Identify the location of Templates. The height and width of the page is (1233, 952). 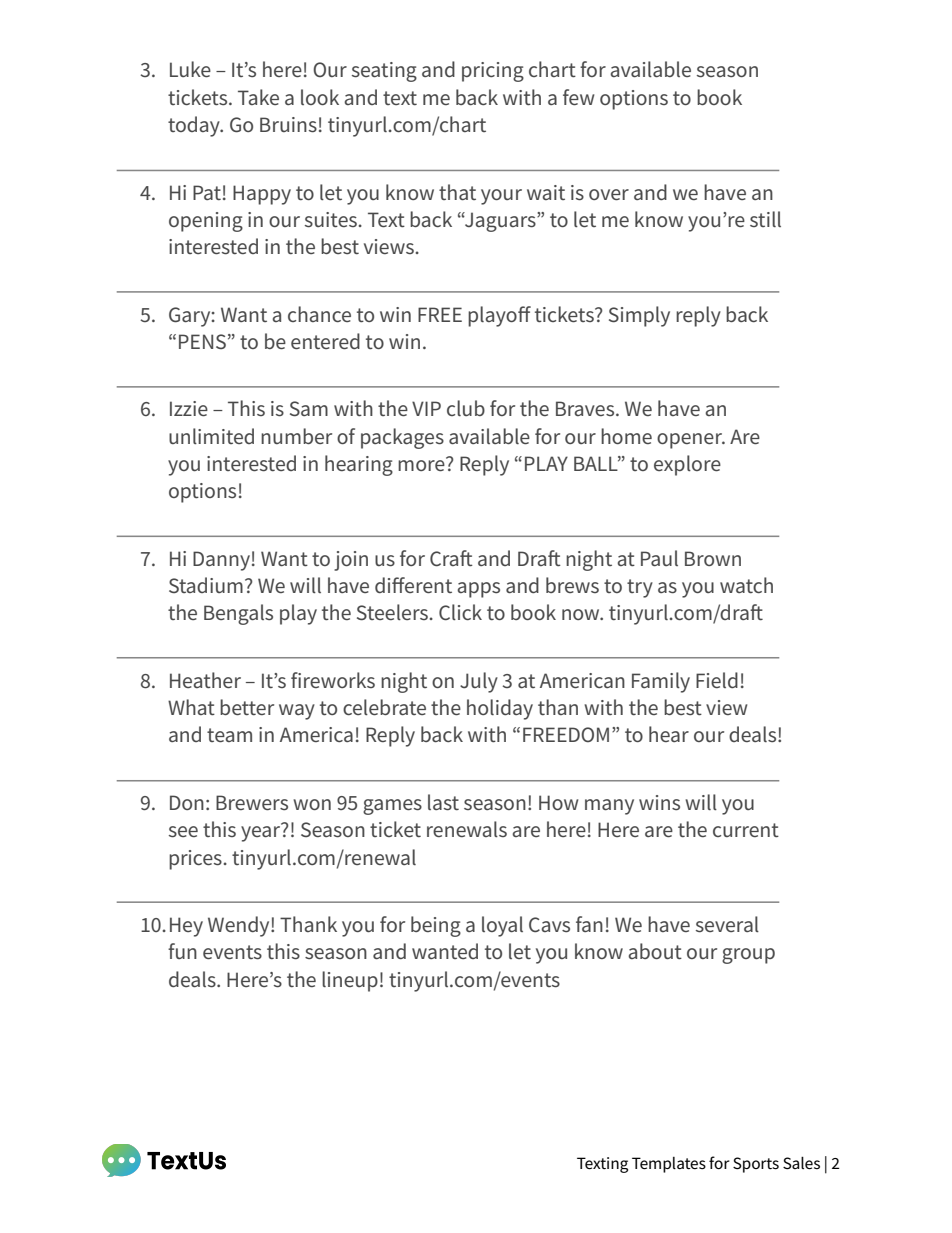
(669, 1165).
